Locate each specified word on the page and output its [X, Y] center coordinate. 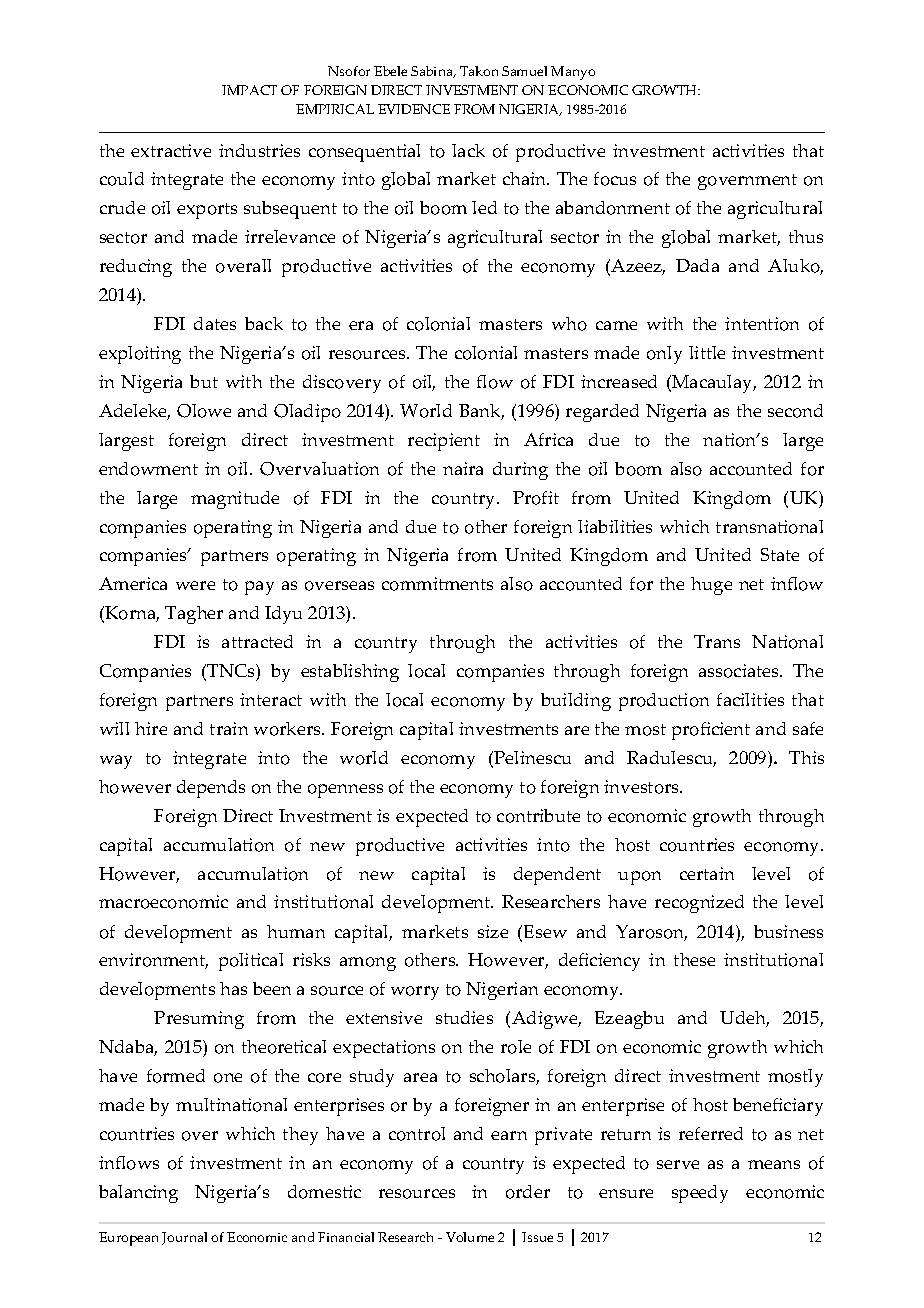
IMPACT [249, 90]
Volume [470, 1237]
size [493, 931]
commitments [437, 584]
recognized [699, 904]
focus [615, 179]
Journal [184, 1238]
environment [153, 961]
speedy [700, 1194]
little [707, 352]
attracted [257, 641]
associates [740, 671]
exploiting [140, 355]
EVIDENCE [414, 109]
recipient [444, 442]
